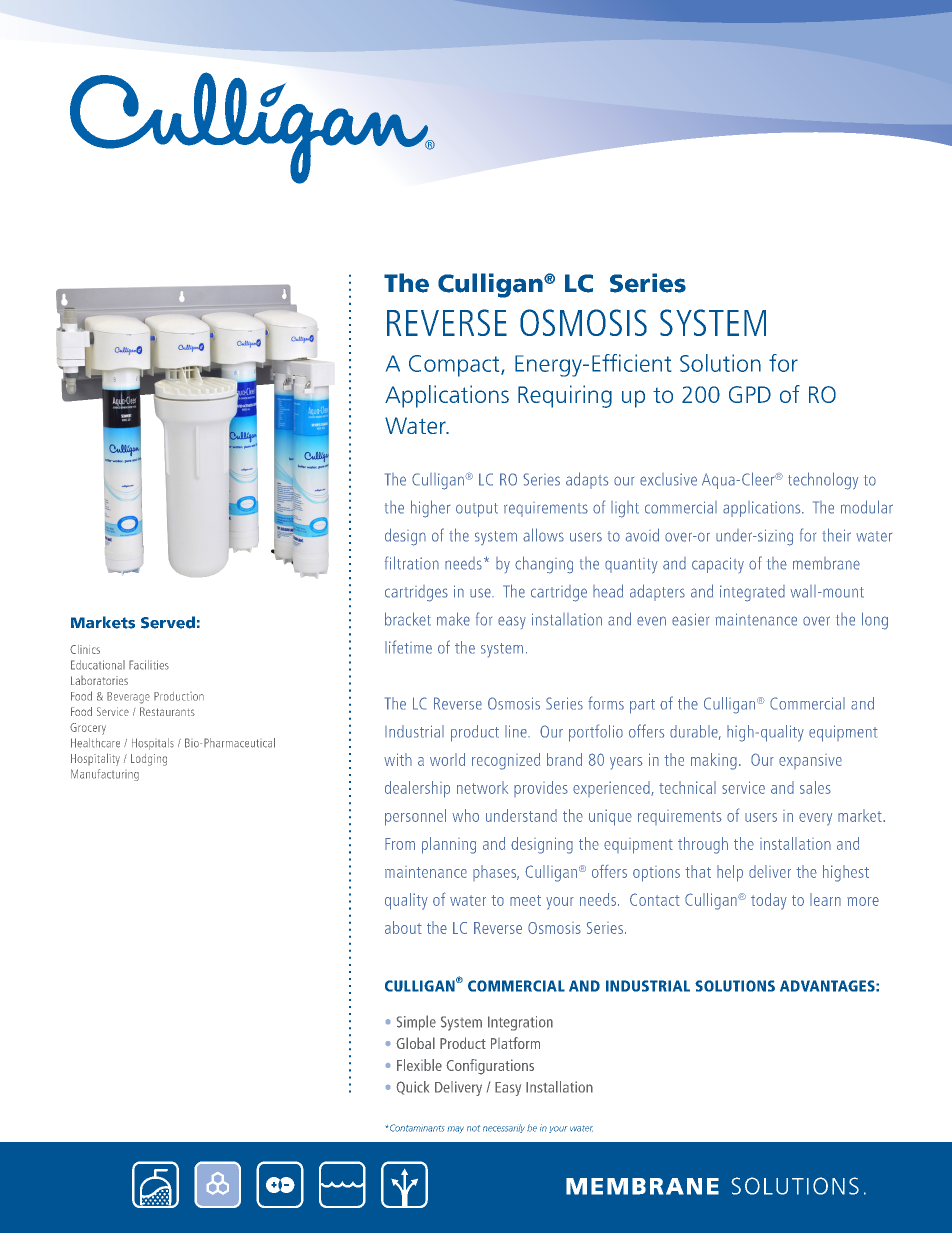 This screenshot has height=1233, width=952. What do you see at coordinates (504, 1128) in the screenshot?
I see `necessarily` at bounding box center [504, 1128].
